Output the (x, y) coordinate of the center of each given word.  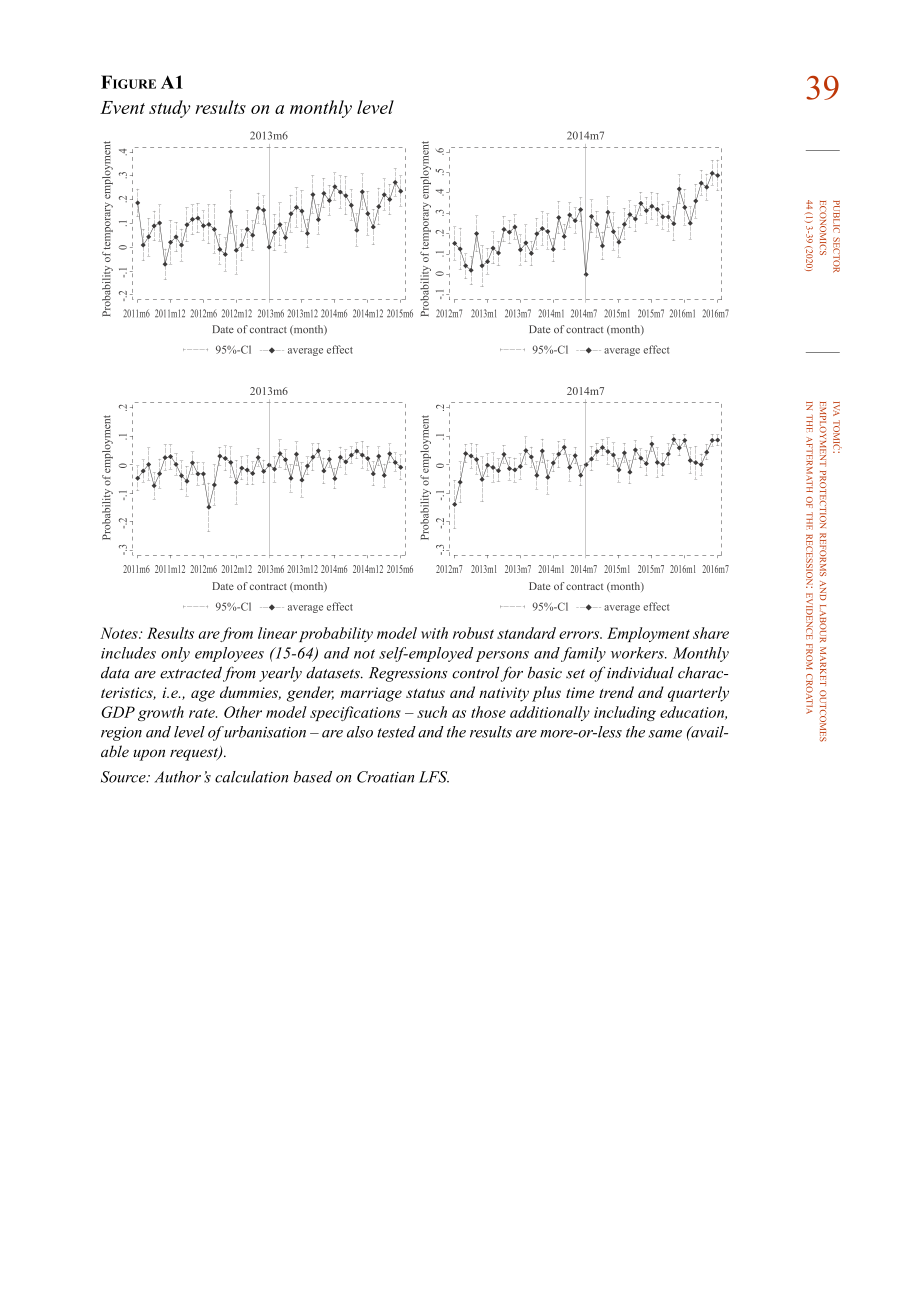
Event (122, 107)
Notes (120, 633)
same (665, 734)
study (170, 109)
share (711, 633)
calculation (251, 777)
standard (526, 633)
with (434, 633)
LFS (434, 777)
